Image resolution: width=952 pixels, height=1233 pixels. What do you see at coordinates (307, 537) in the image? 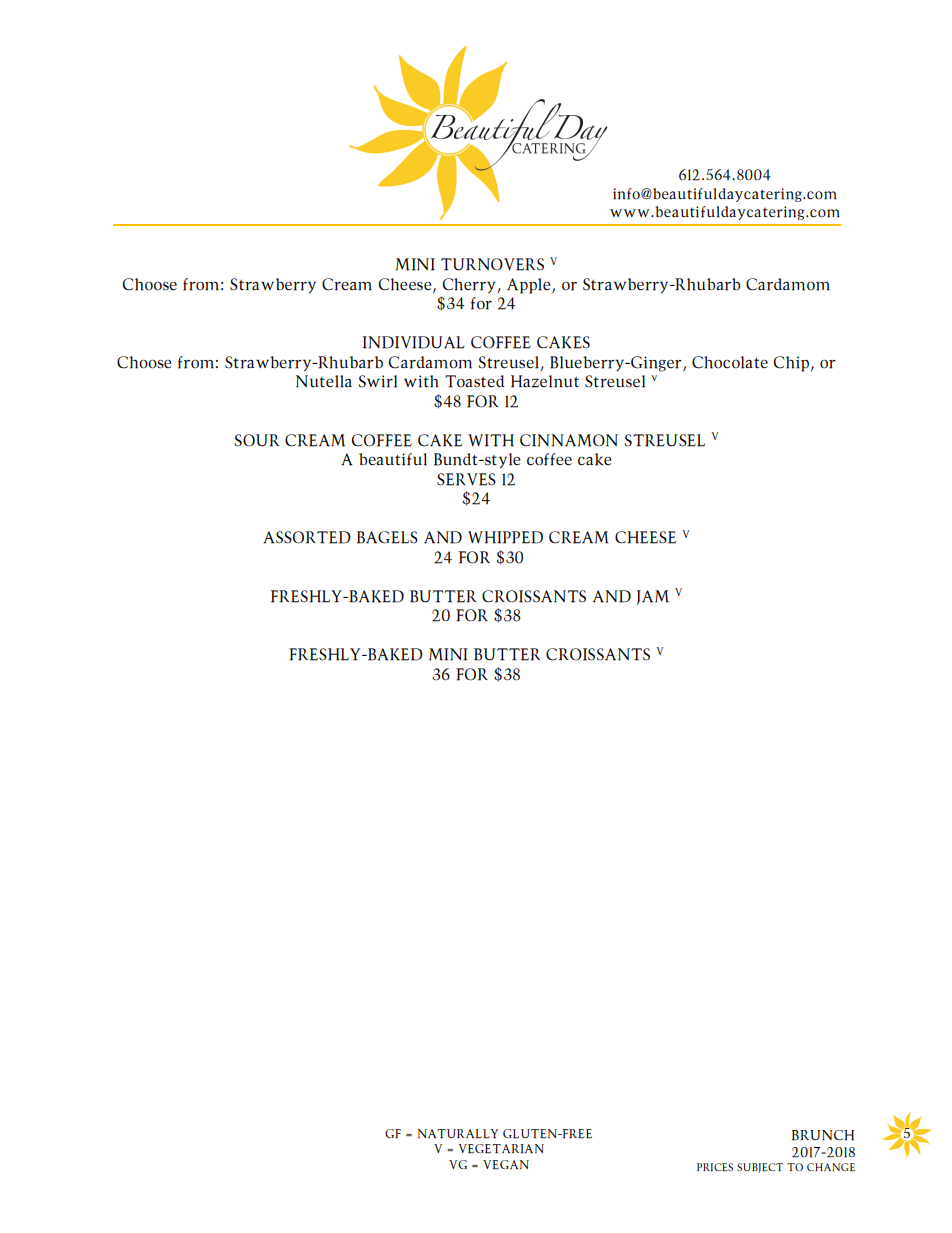
I see `ASSORTED` at bounding box center [307, 537].
